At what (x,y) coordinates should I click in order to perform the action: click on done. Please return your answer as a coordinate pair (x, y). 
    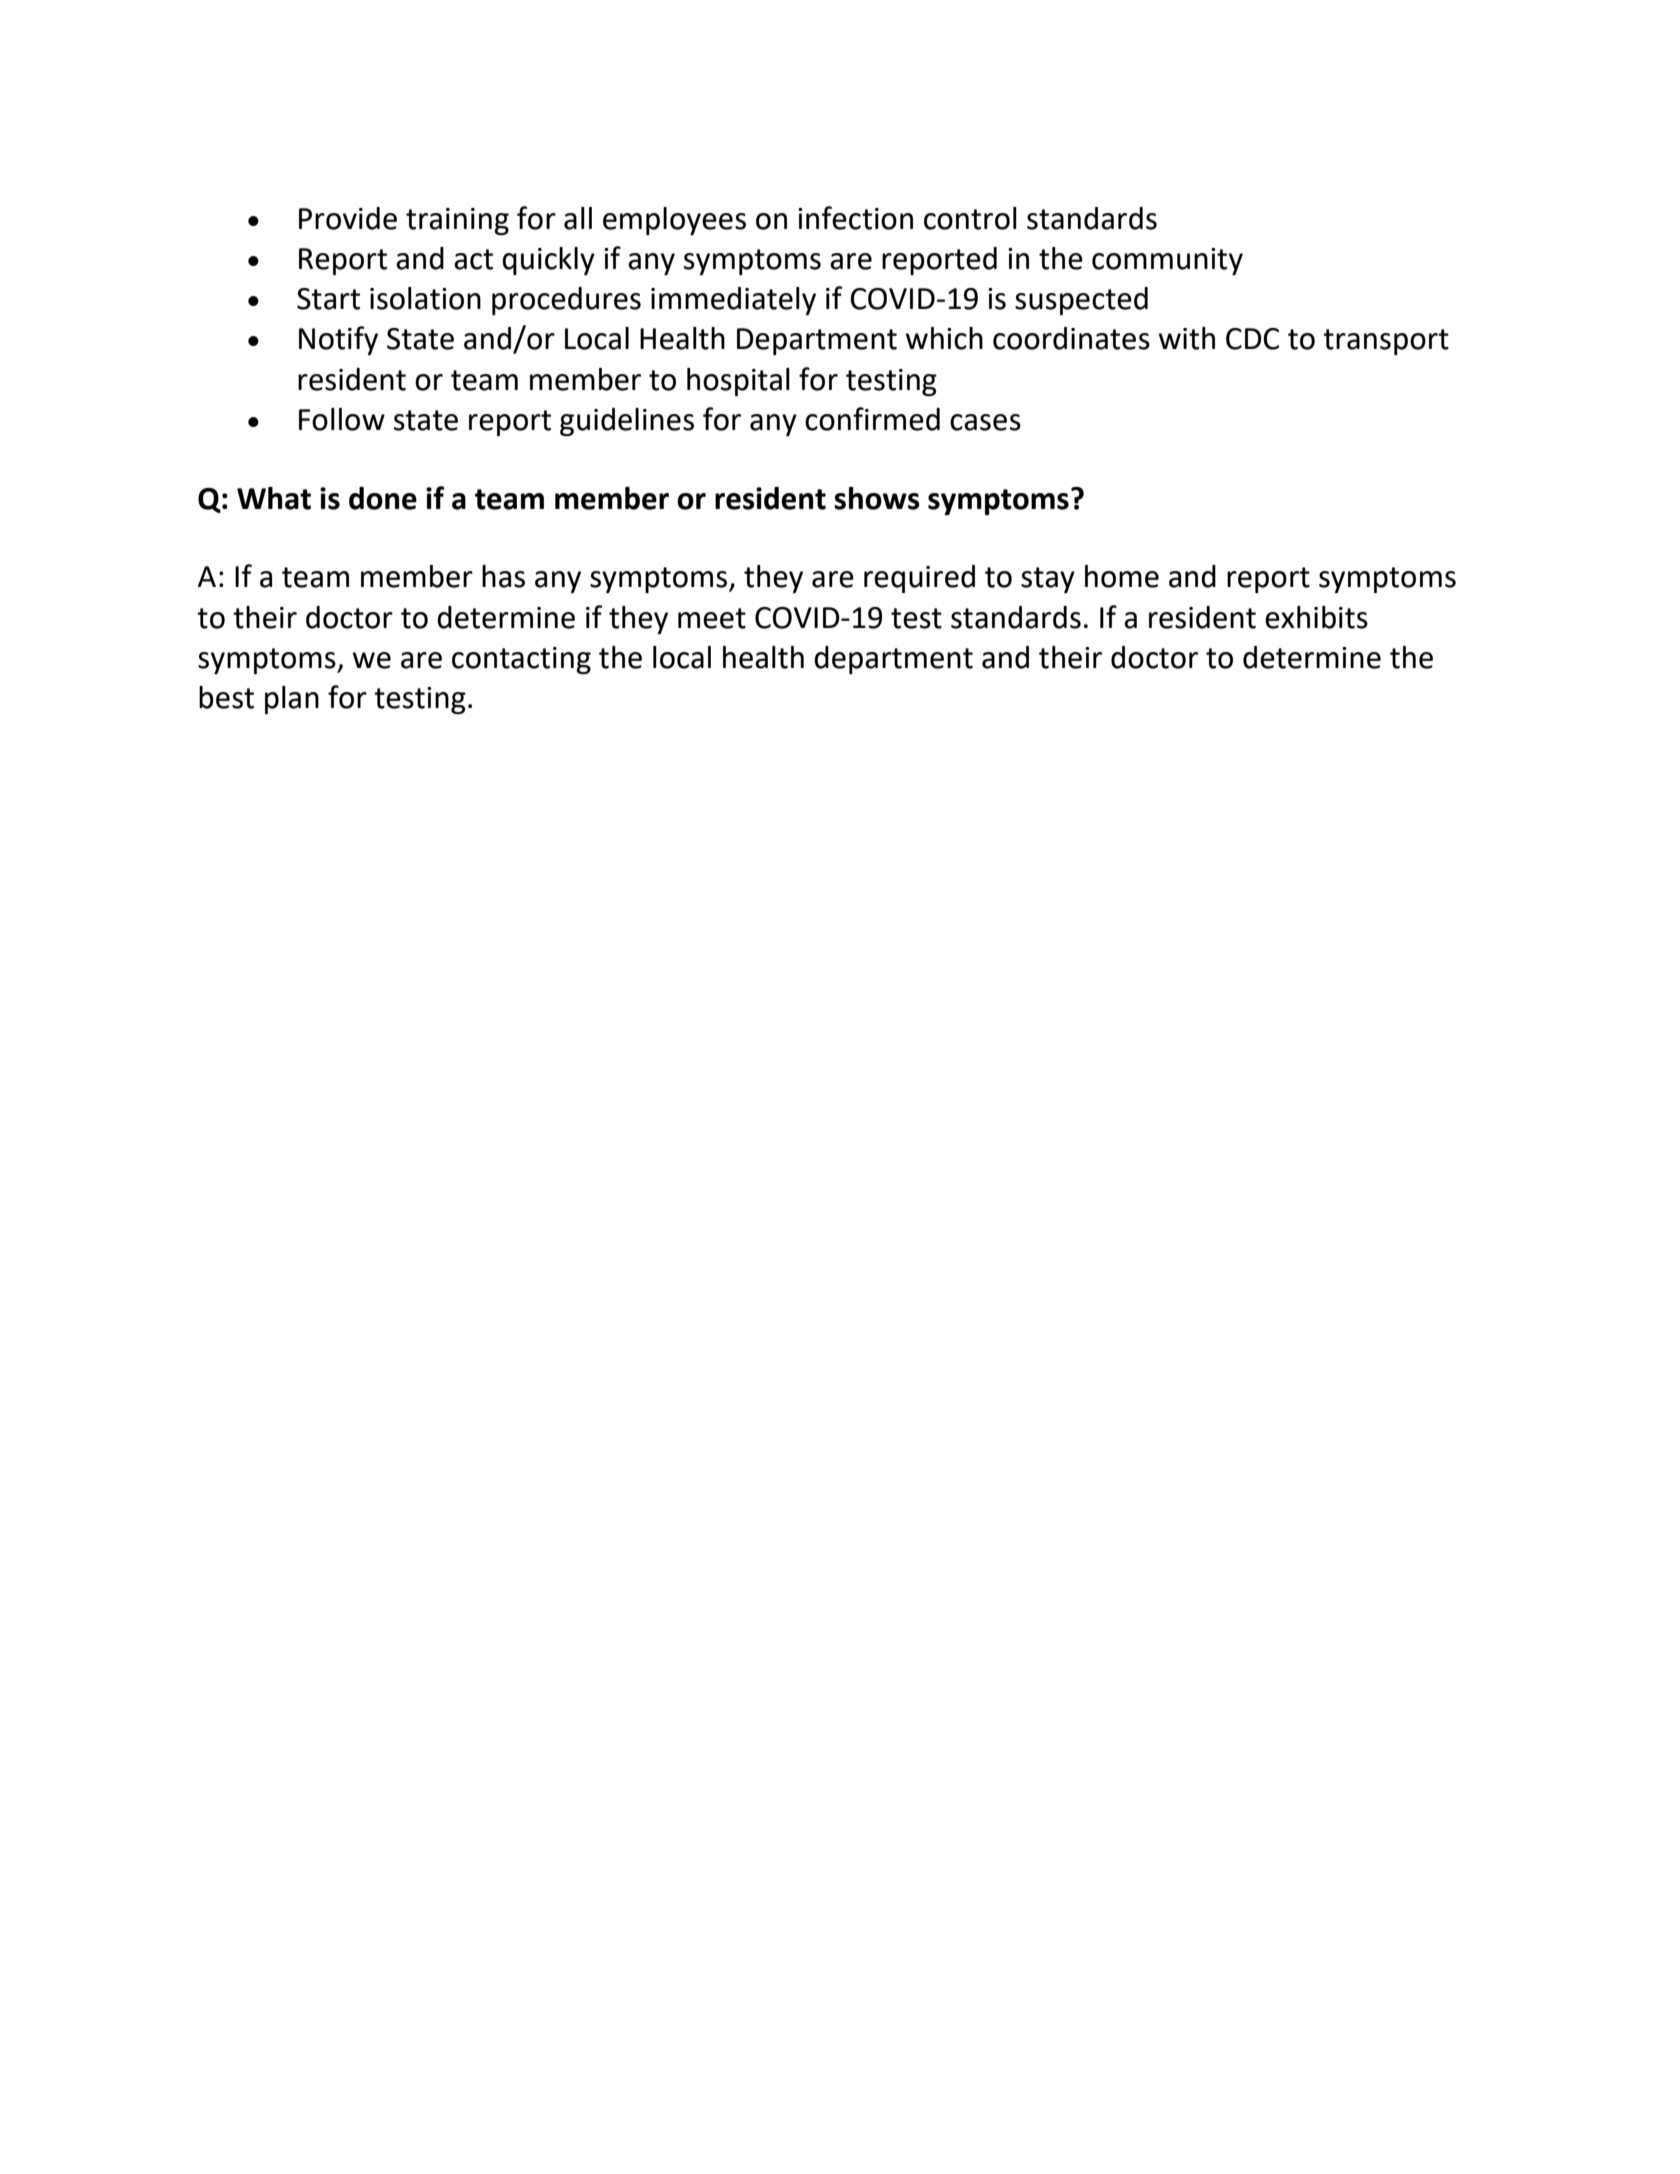
    Looking at the image, I should click on (383, 498).
